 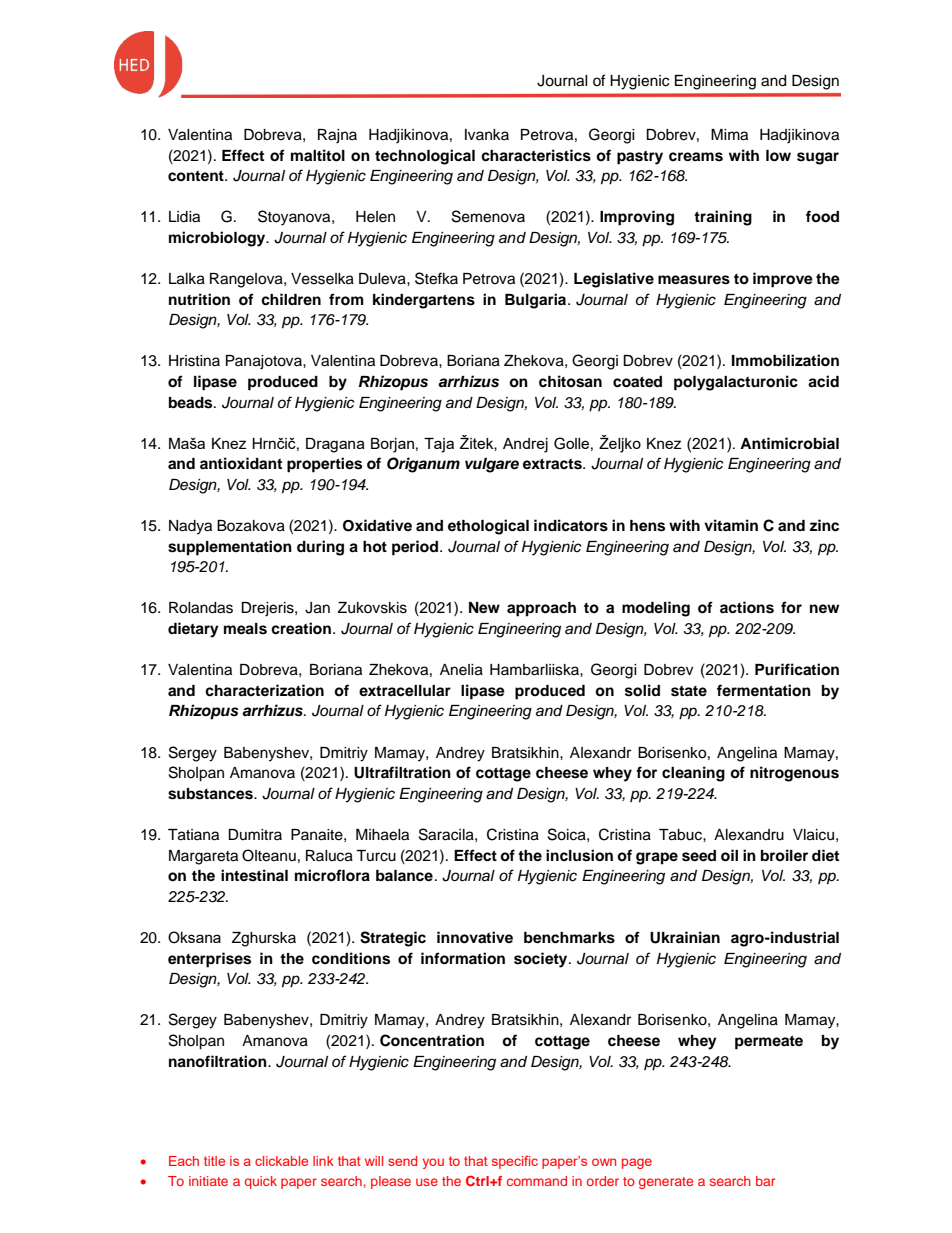 What do you see at coordinates (281, 1161) in the page?
I see `clickable` at bounding box center [281, 1161].
